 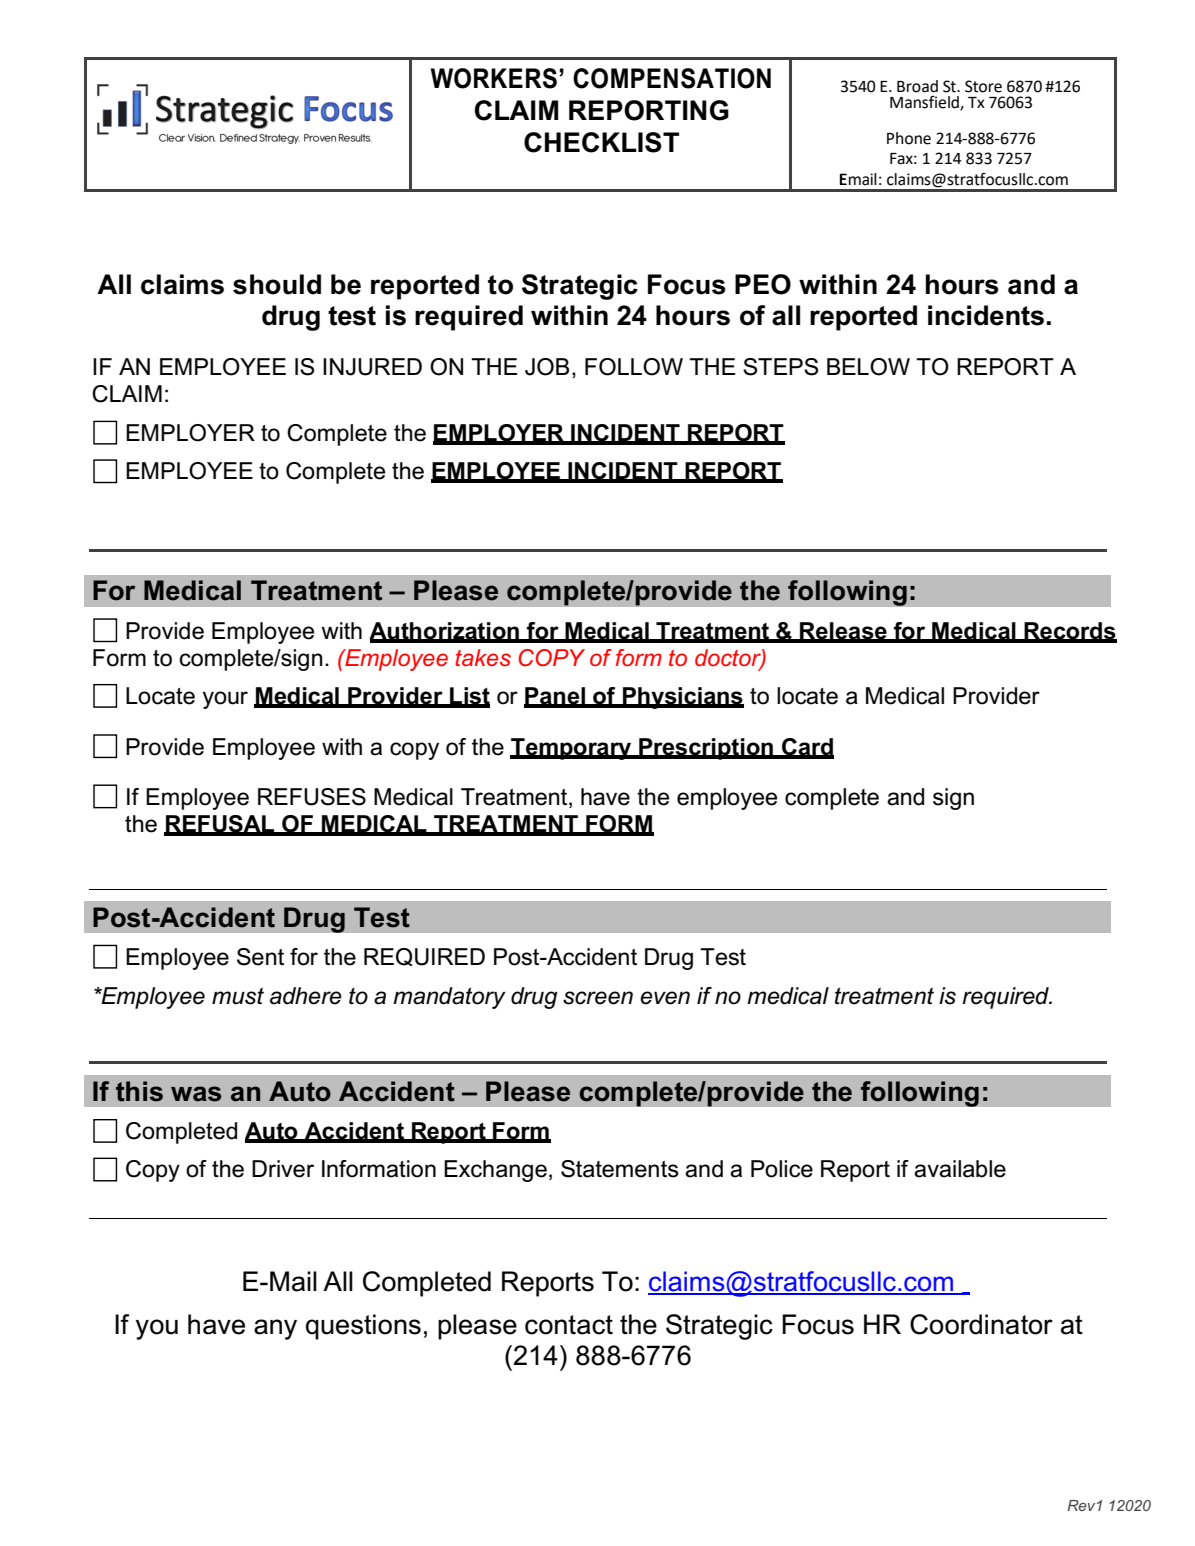 I want to click on even, so click(x=665, y=998).
